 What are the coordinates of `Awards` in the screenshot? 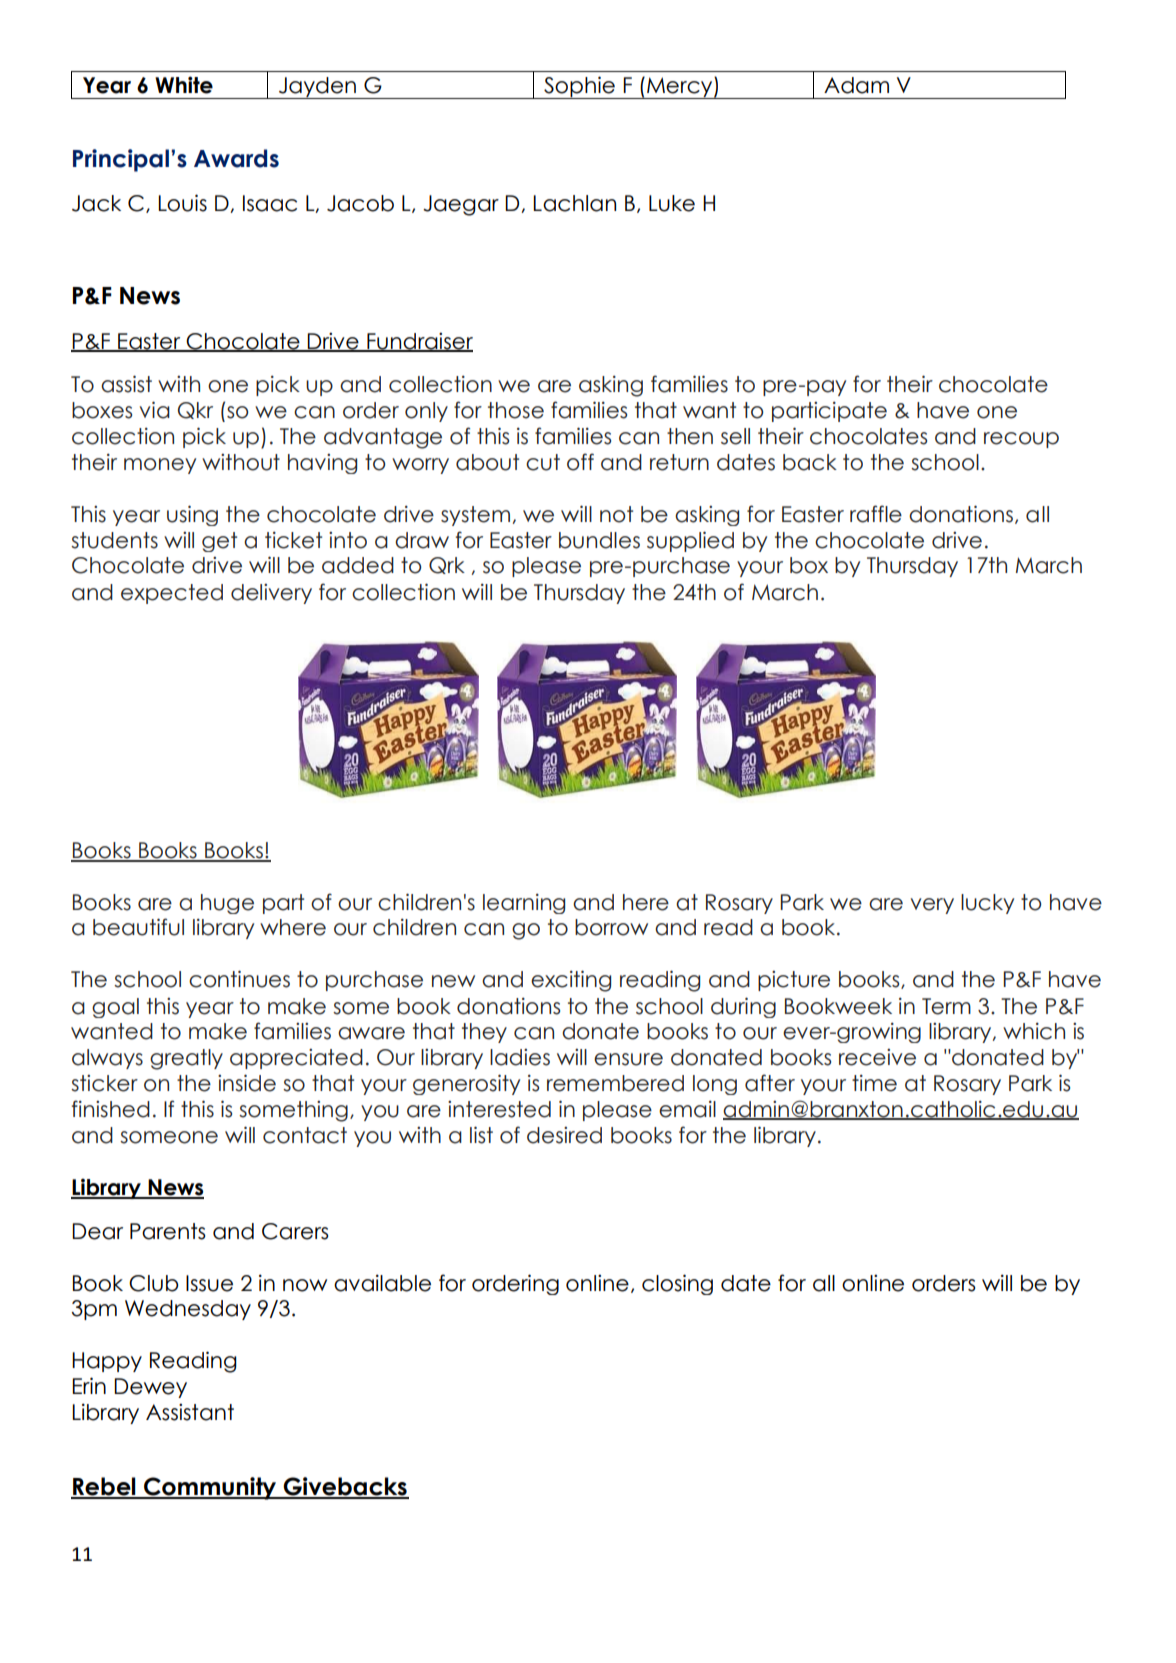 It's located at (236, 158).
